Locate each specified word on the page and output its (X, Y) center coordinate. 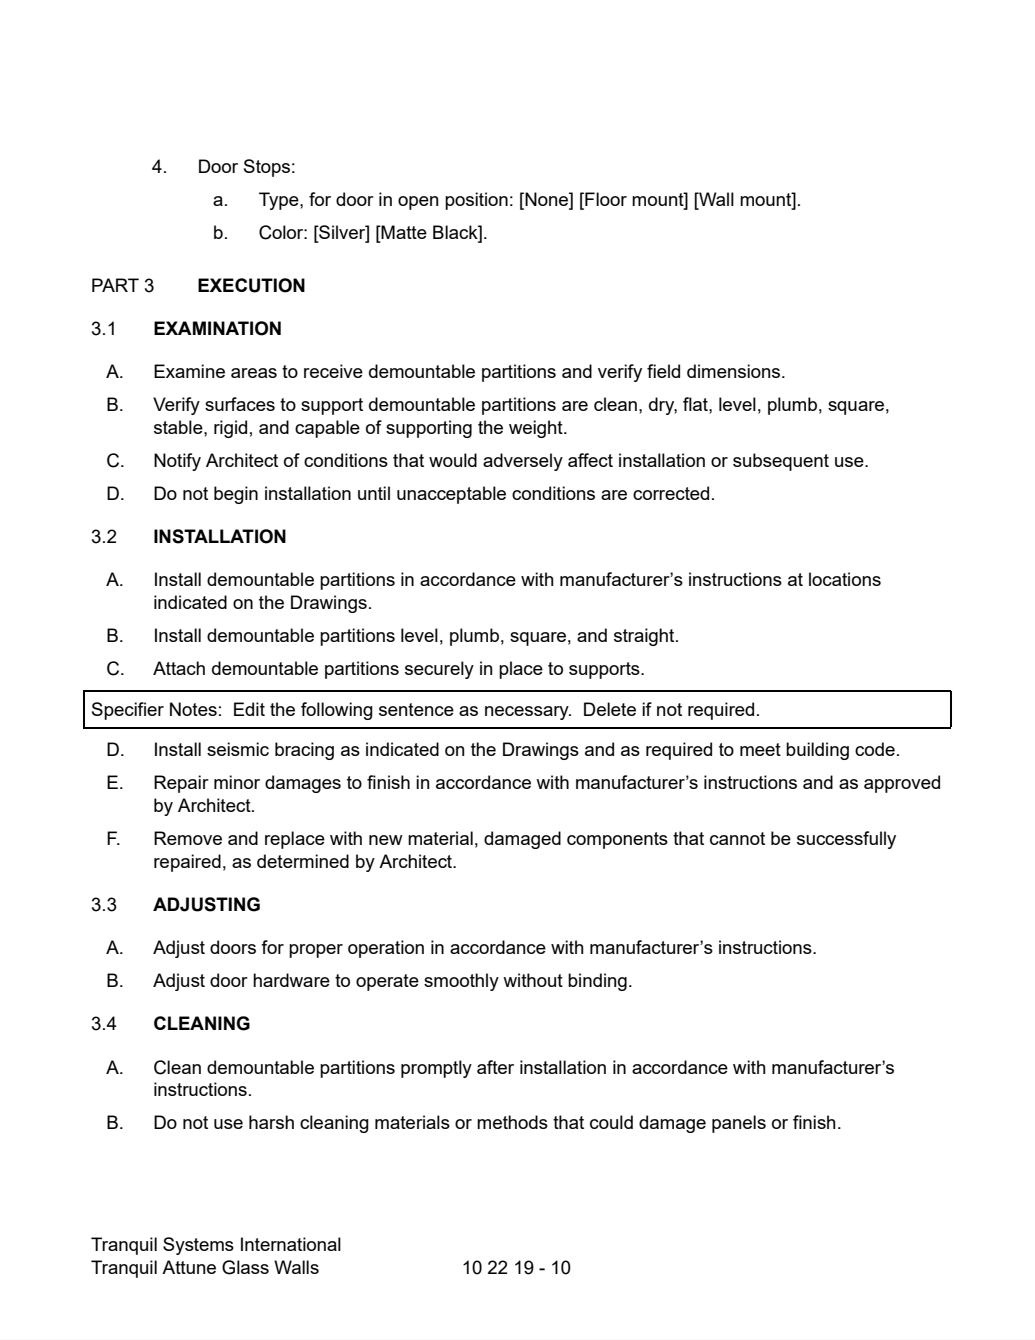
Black (456, 232)
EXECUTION (251, 285)
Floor (605, 199)
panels (739, 1124)
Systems (198, 1246)
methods (512, 1122)
